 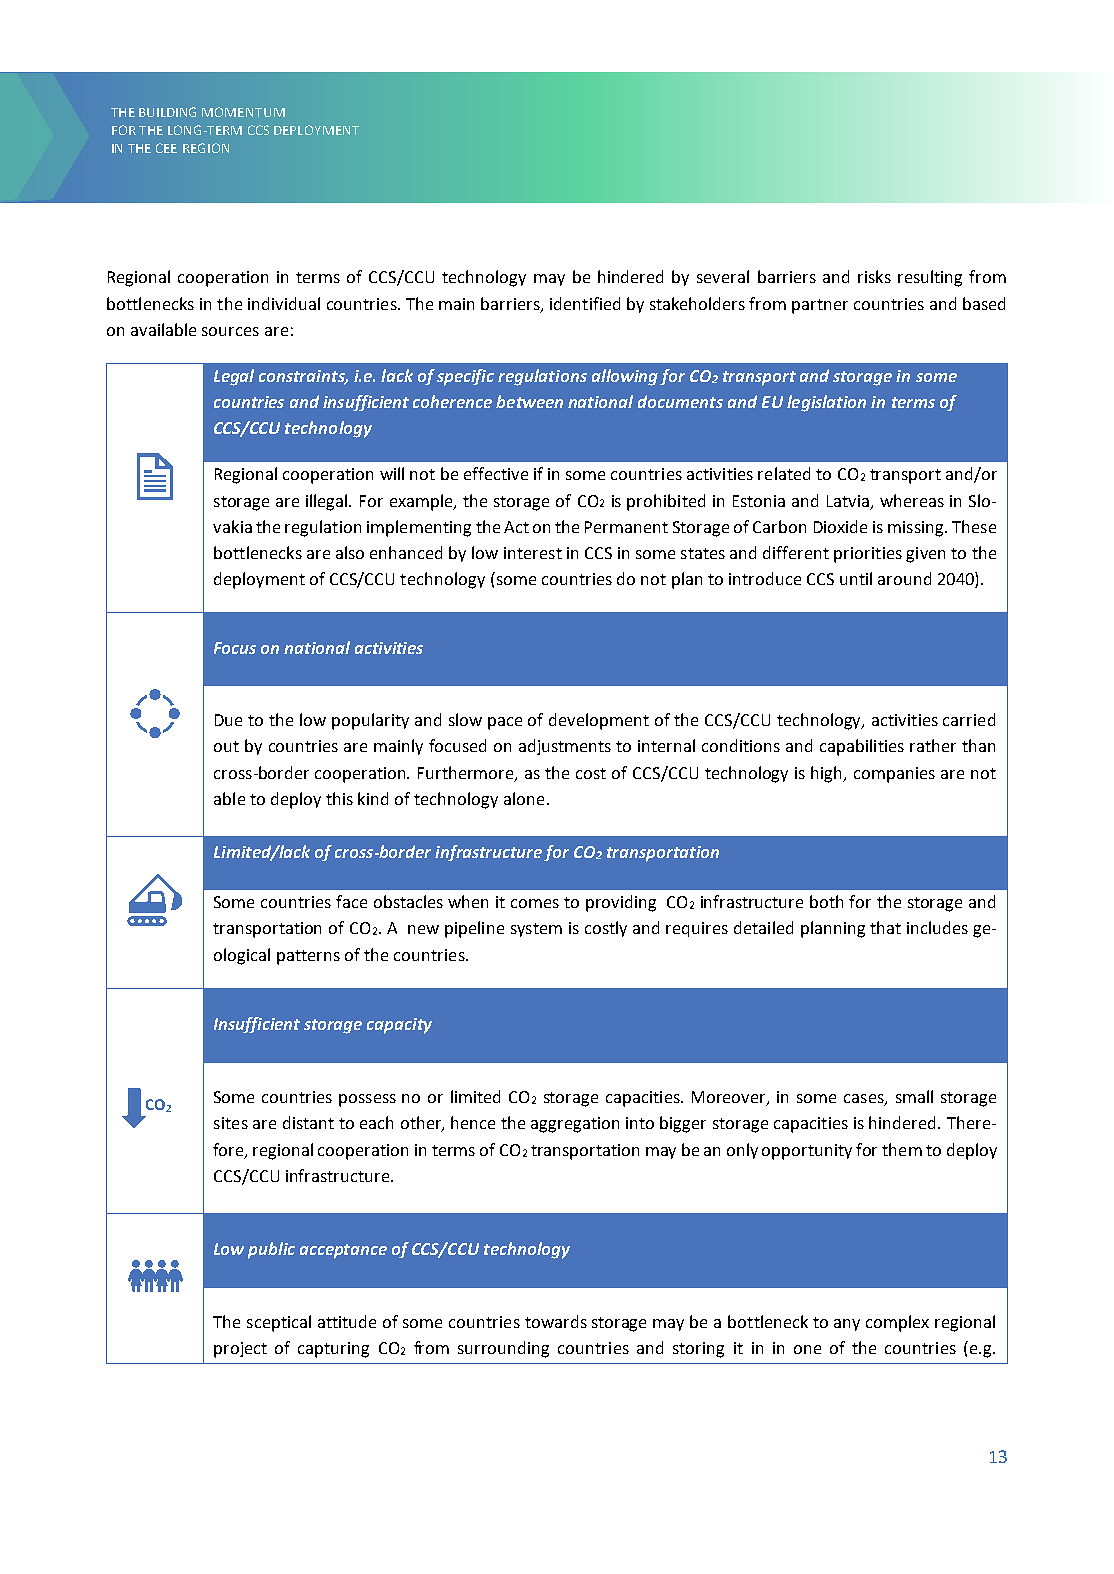 What do you see at coordinates (529, 401) in the screenshot?
I see `between` at bounding box center [529, 401].
